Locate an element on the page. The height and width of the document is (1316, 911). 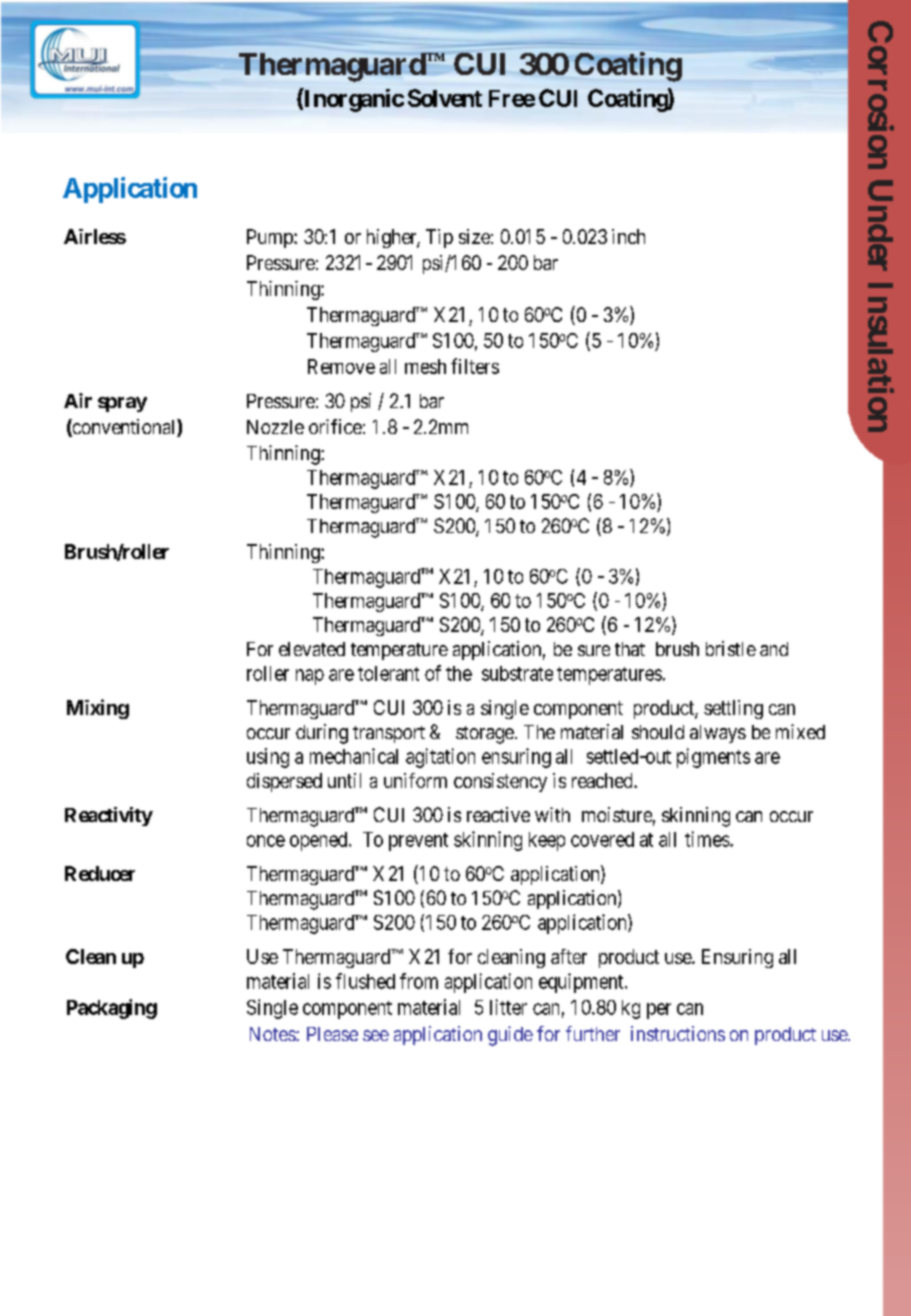
filters is located at coordinates (475, 366).
